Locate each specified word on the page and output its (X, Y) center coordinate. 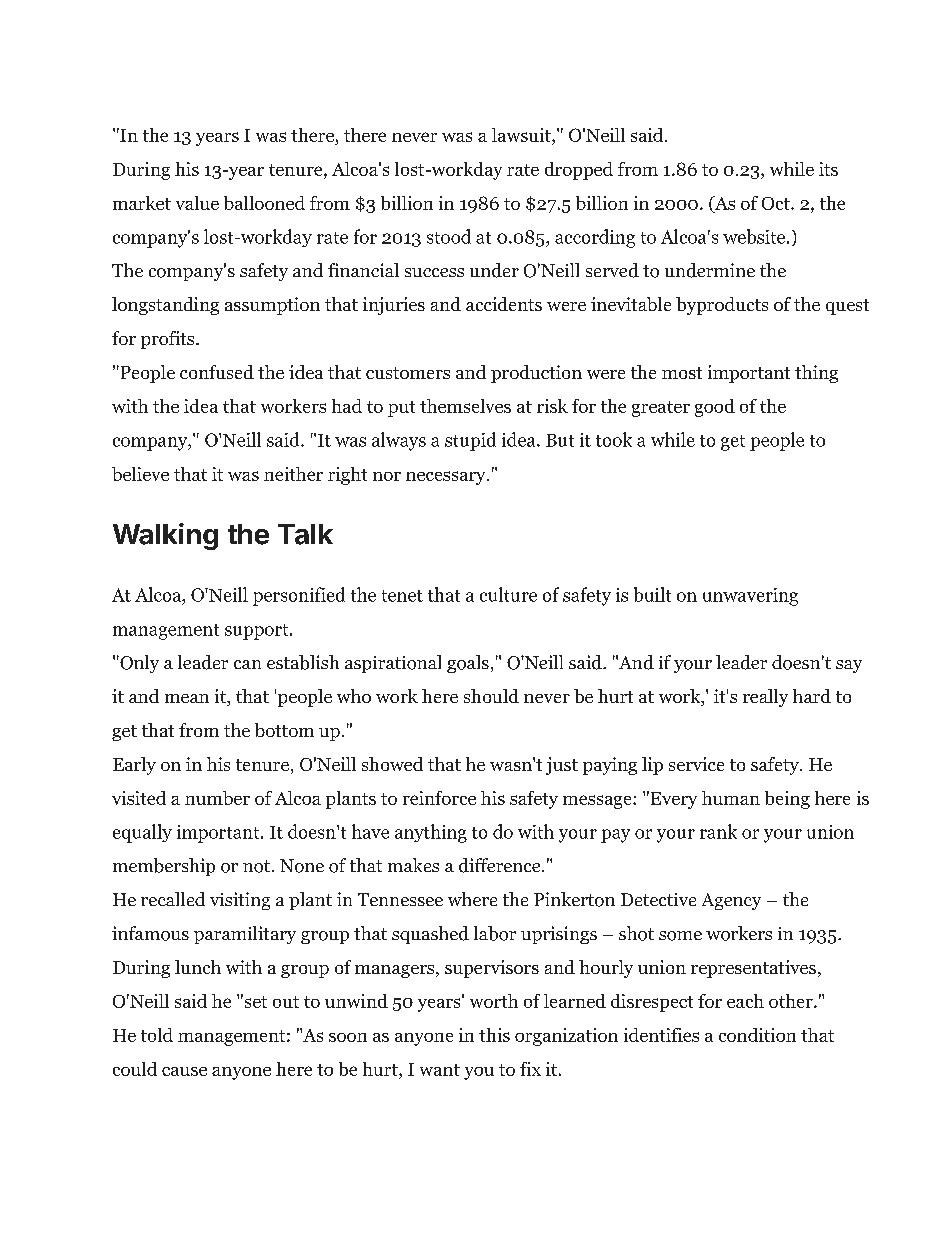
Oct (777, 203)
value (197, 203)
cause (184, 1071)
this (494, 1035)
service (696, 764)
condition (757, 1035)
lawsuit (522, 136)
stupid (470, 441)
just (562, 766)
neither (293, 474)
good (715, 408)
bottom (284, 730)
